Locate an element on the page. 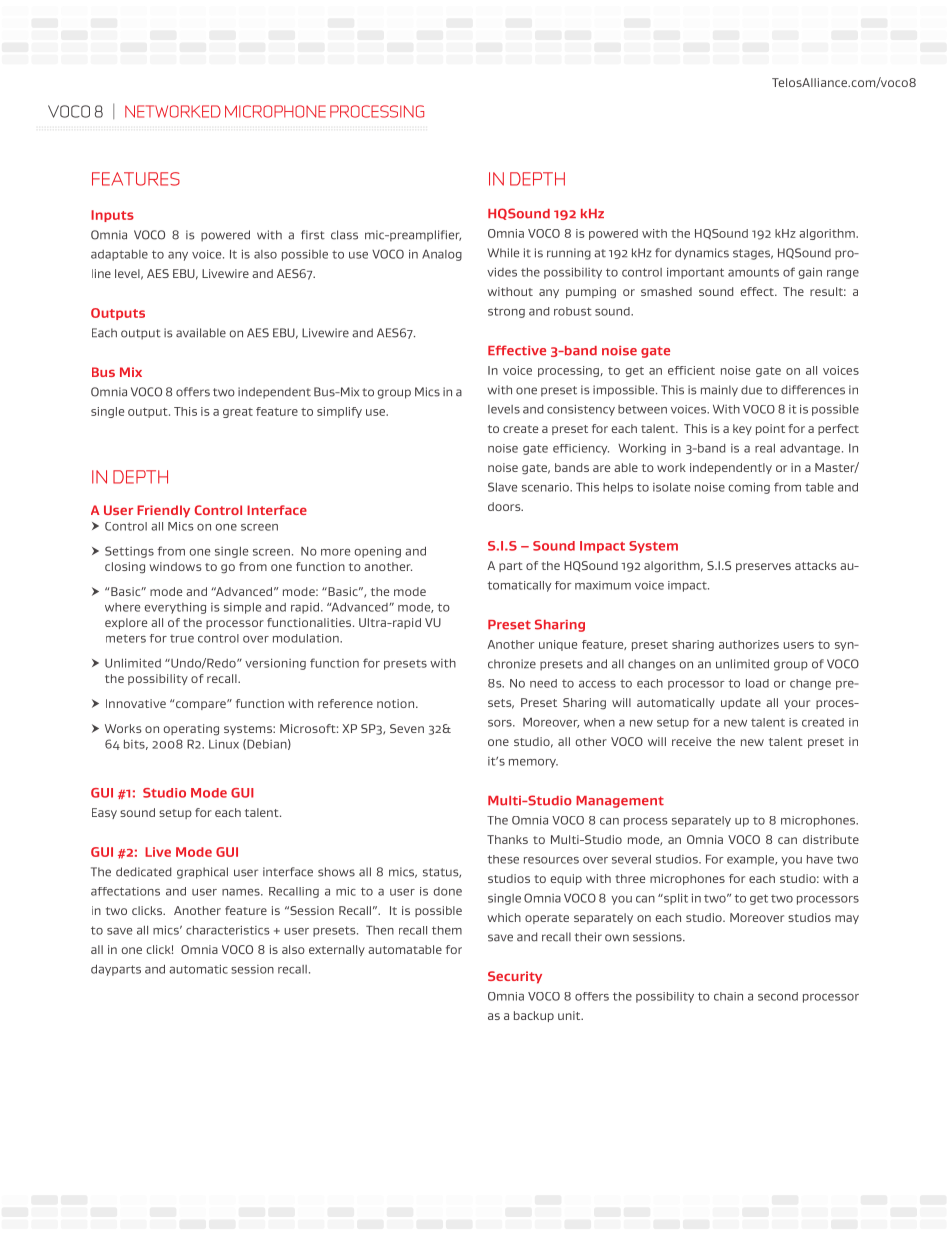 This image has width=952, height=1233. Inputs is located at coordinates (112, 216).
